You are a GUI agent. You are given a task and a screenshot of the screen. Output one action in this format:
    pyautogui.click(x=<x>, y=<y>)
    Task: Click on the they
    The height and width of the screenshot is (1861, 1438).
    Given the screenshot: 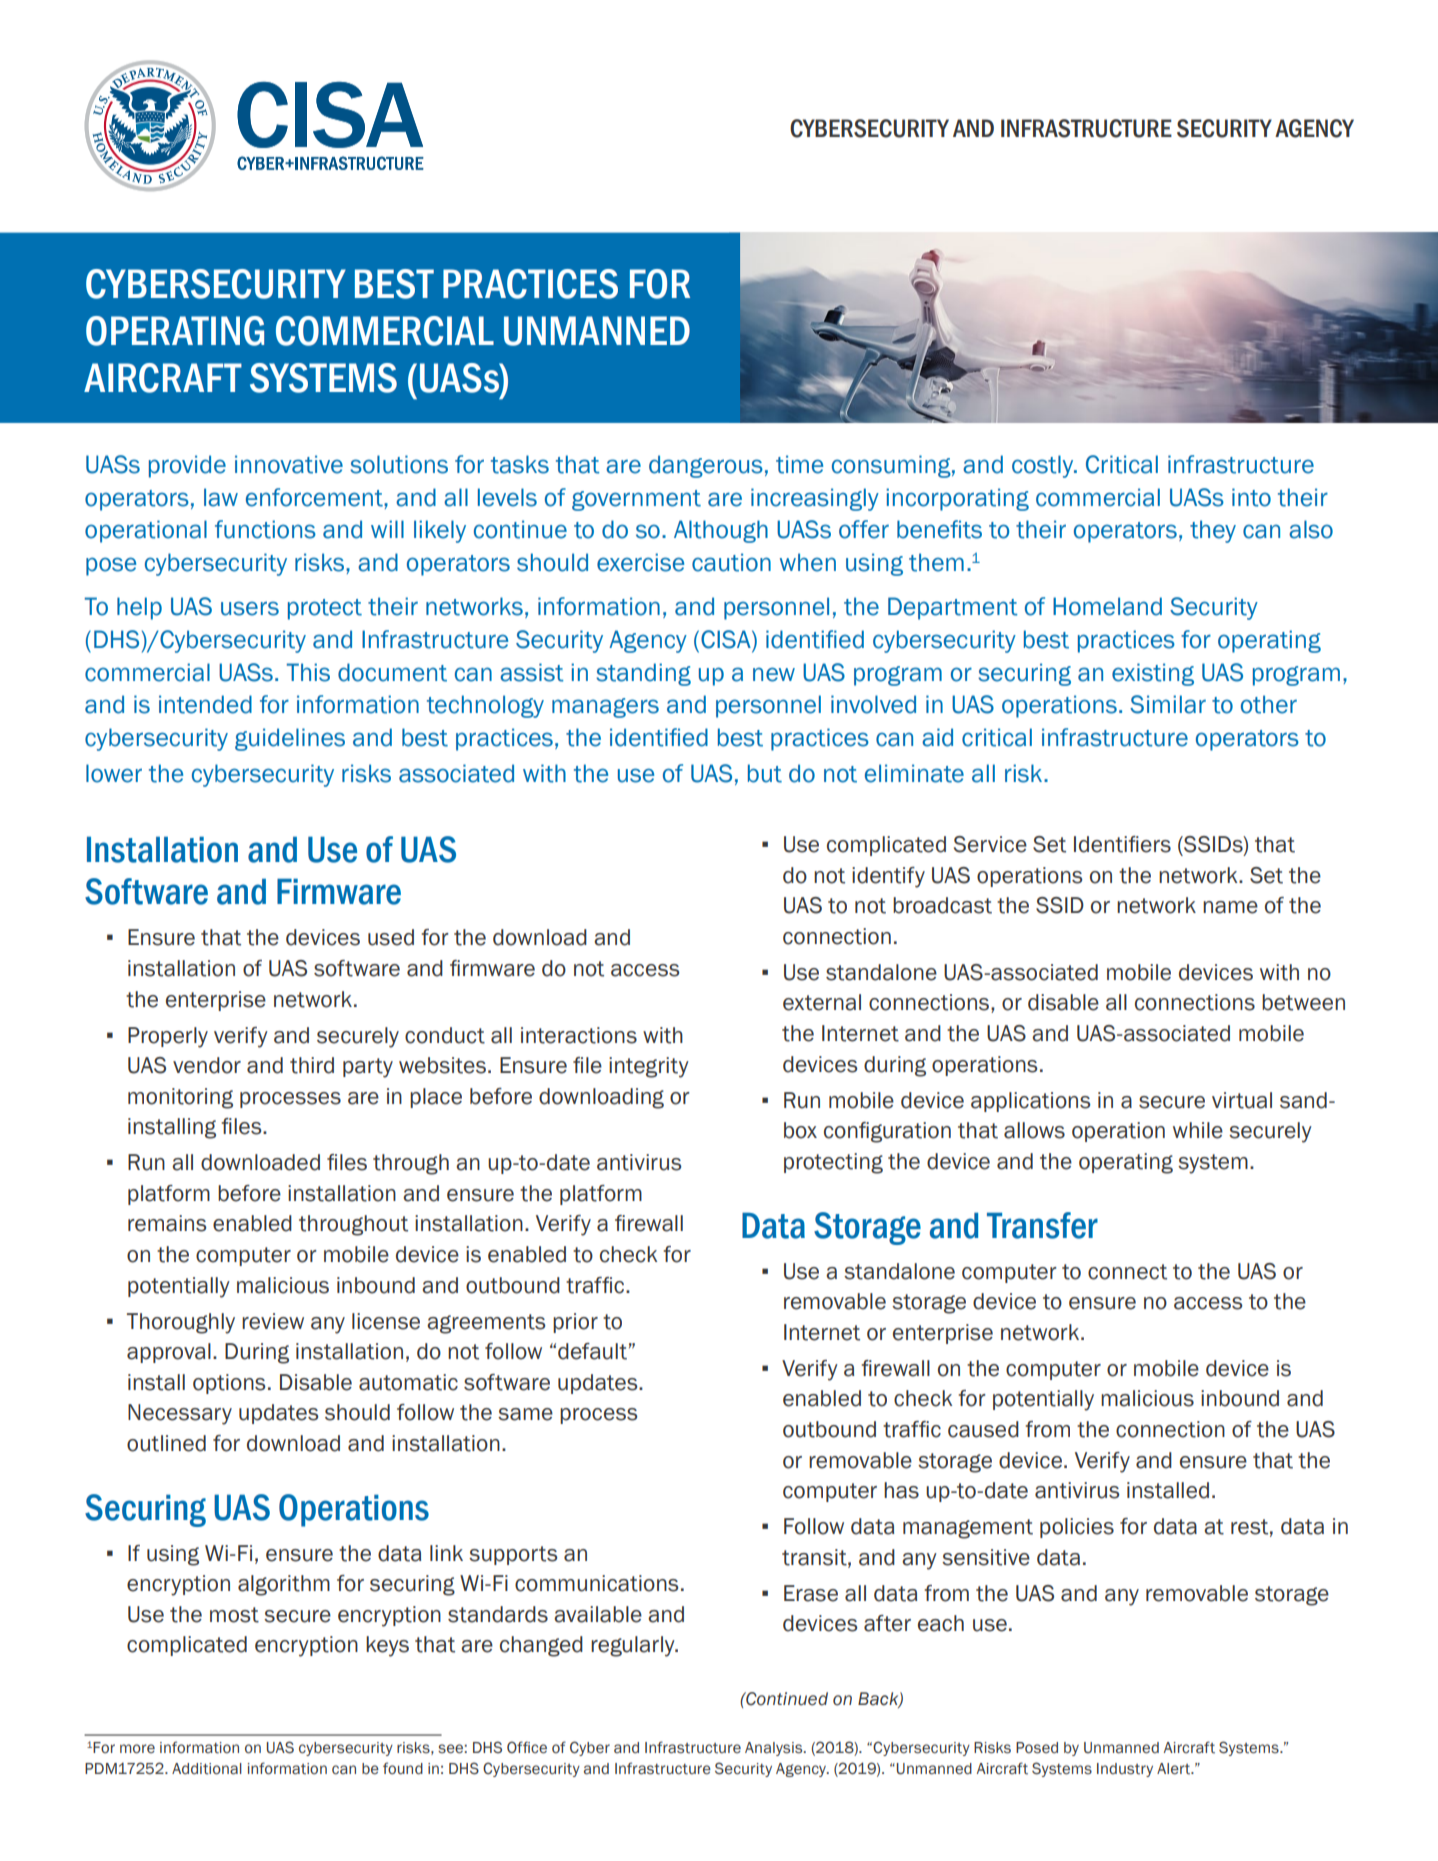 What is the action you would take?
    pyautogui.click(x=1213, y=531)
